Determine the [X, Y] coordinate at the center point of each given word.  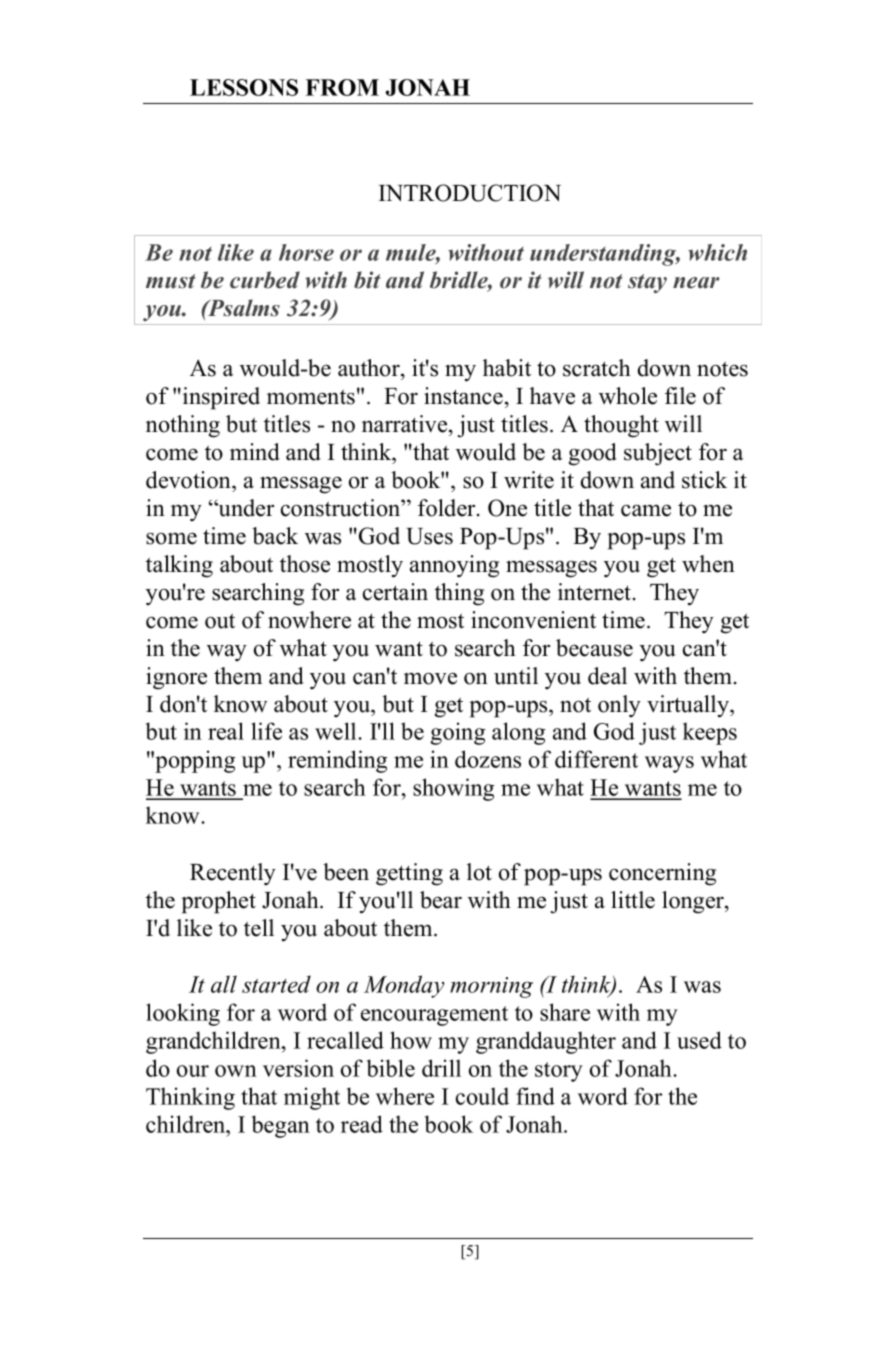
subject [658, 454]
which [717, 252]
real [226, 731]
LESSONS [244, 87]
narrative [406, 424]
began [281, 1126]
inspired [220, 398]
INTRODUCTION [470, 193]
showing [453, 789]
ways [669, 764]
